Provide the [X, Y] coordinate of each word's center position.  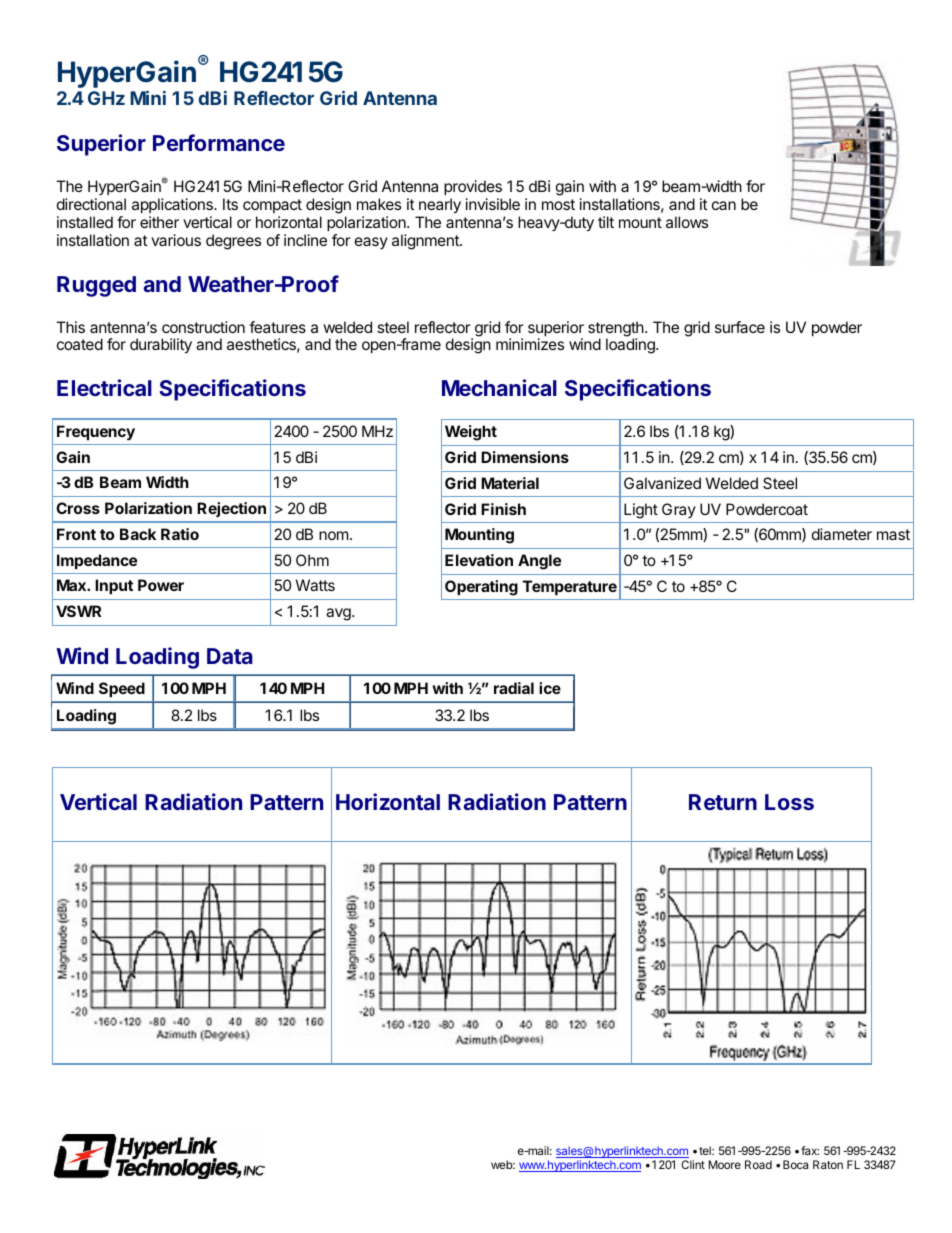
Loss [789, 802]
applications [173, 205]
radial [514, 688]
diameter [842, 534]
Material [510, 483]
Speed [122, 689]
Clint [693, 1164]
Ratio [180, 534]
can [724, 205]
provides [473, 187]
